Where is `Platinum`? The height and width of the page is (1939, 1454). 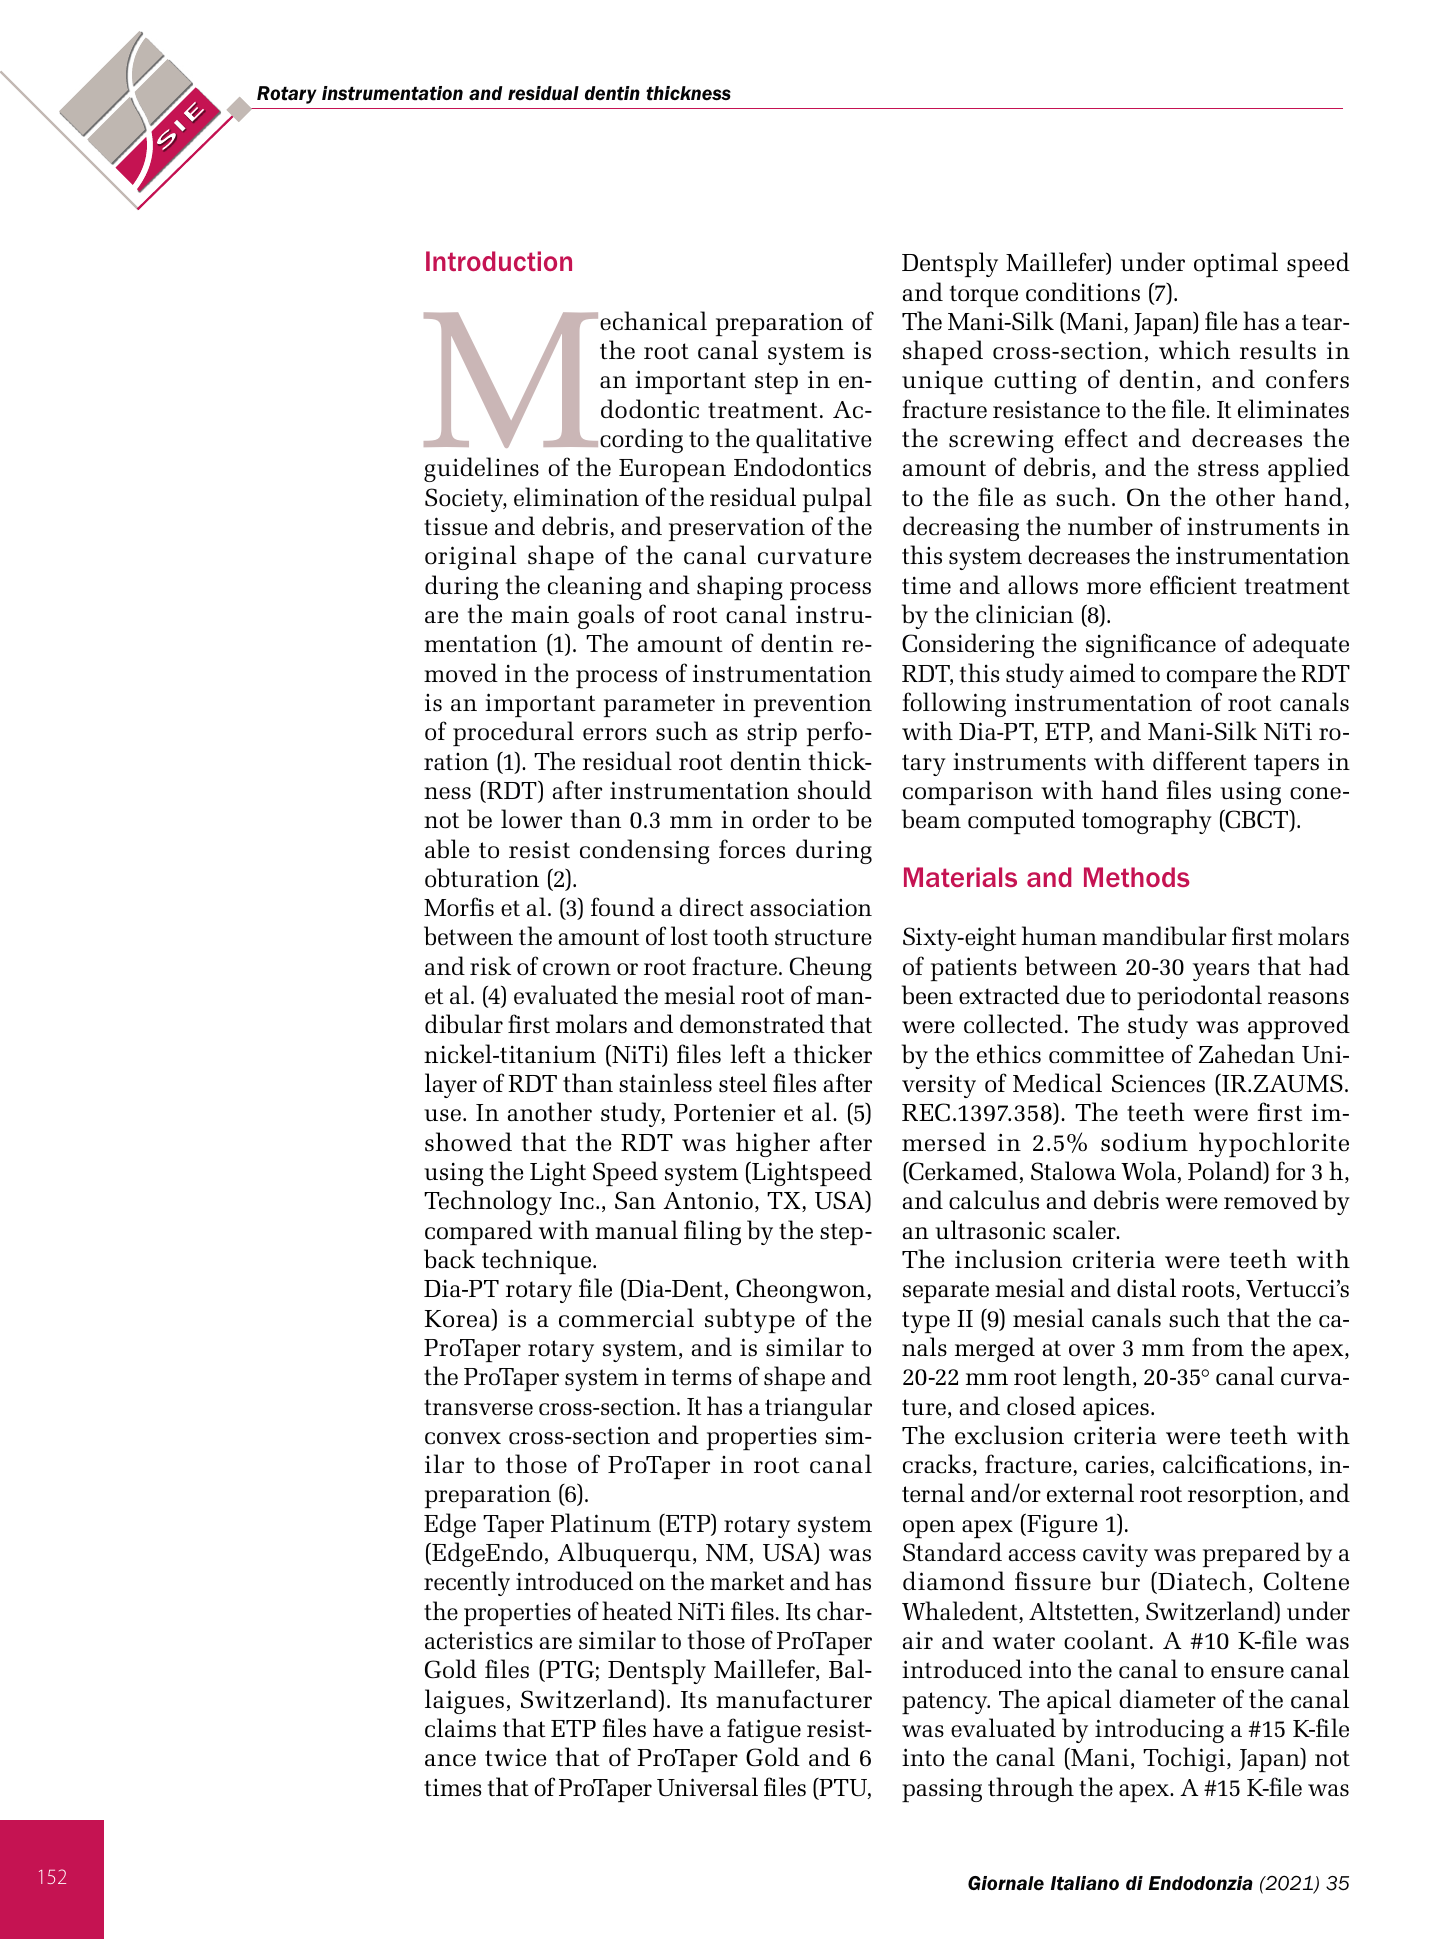 Platinum is located at coordinates (601, 1523).
